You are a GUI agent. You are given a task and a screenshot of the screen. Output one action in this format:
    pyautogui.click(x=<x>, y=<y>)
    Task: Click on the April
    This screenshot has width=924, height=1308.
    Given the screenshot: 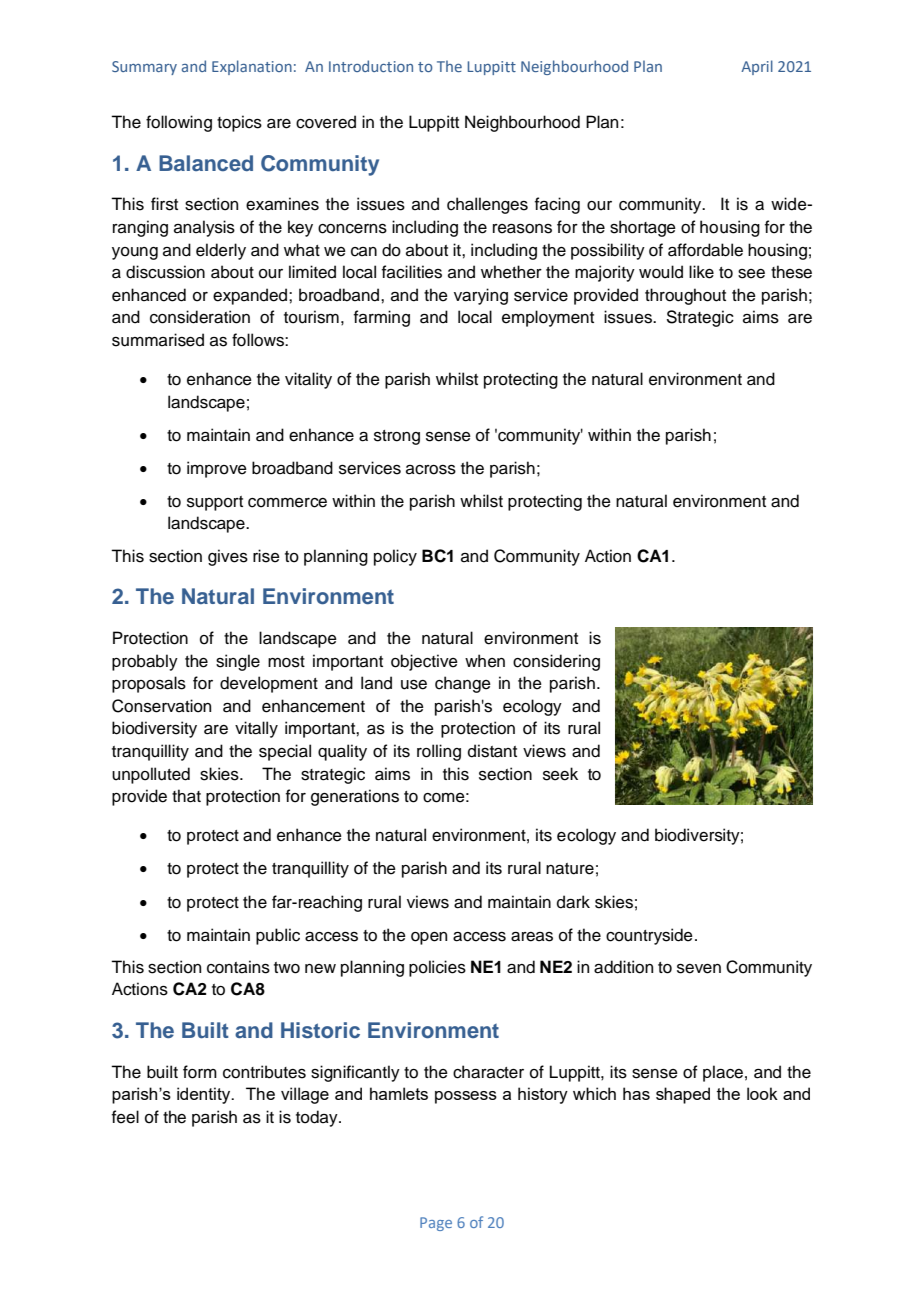 What is the action you would take?
    pyautogui.click(x=757, y=67)
